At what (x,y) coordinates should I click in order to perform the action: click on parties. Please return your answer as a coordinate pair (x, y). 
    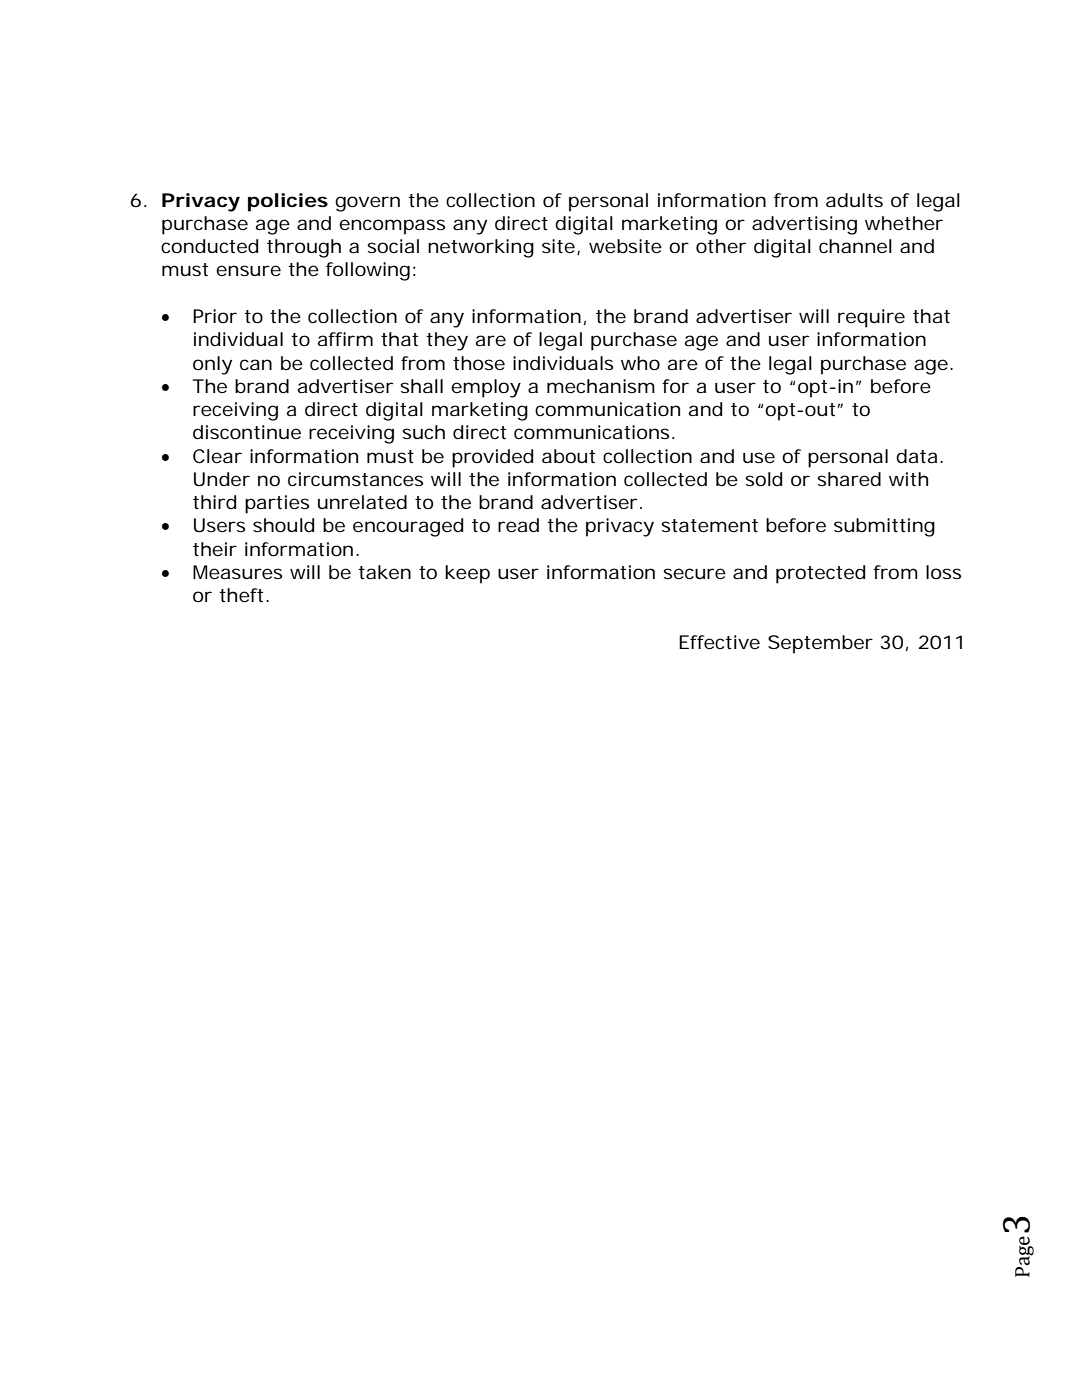
    Looking at the image, I should click on (277, 504).
